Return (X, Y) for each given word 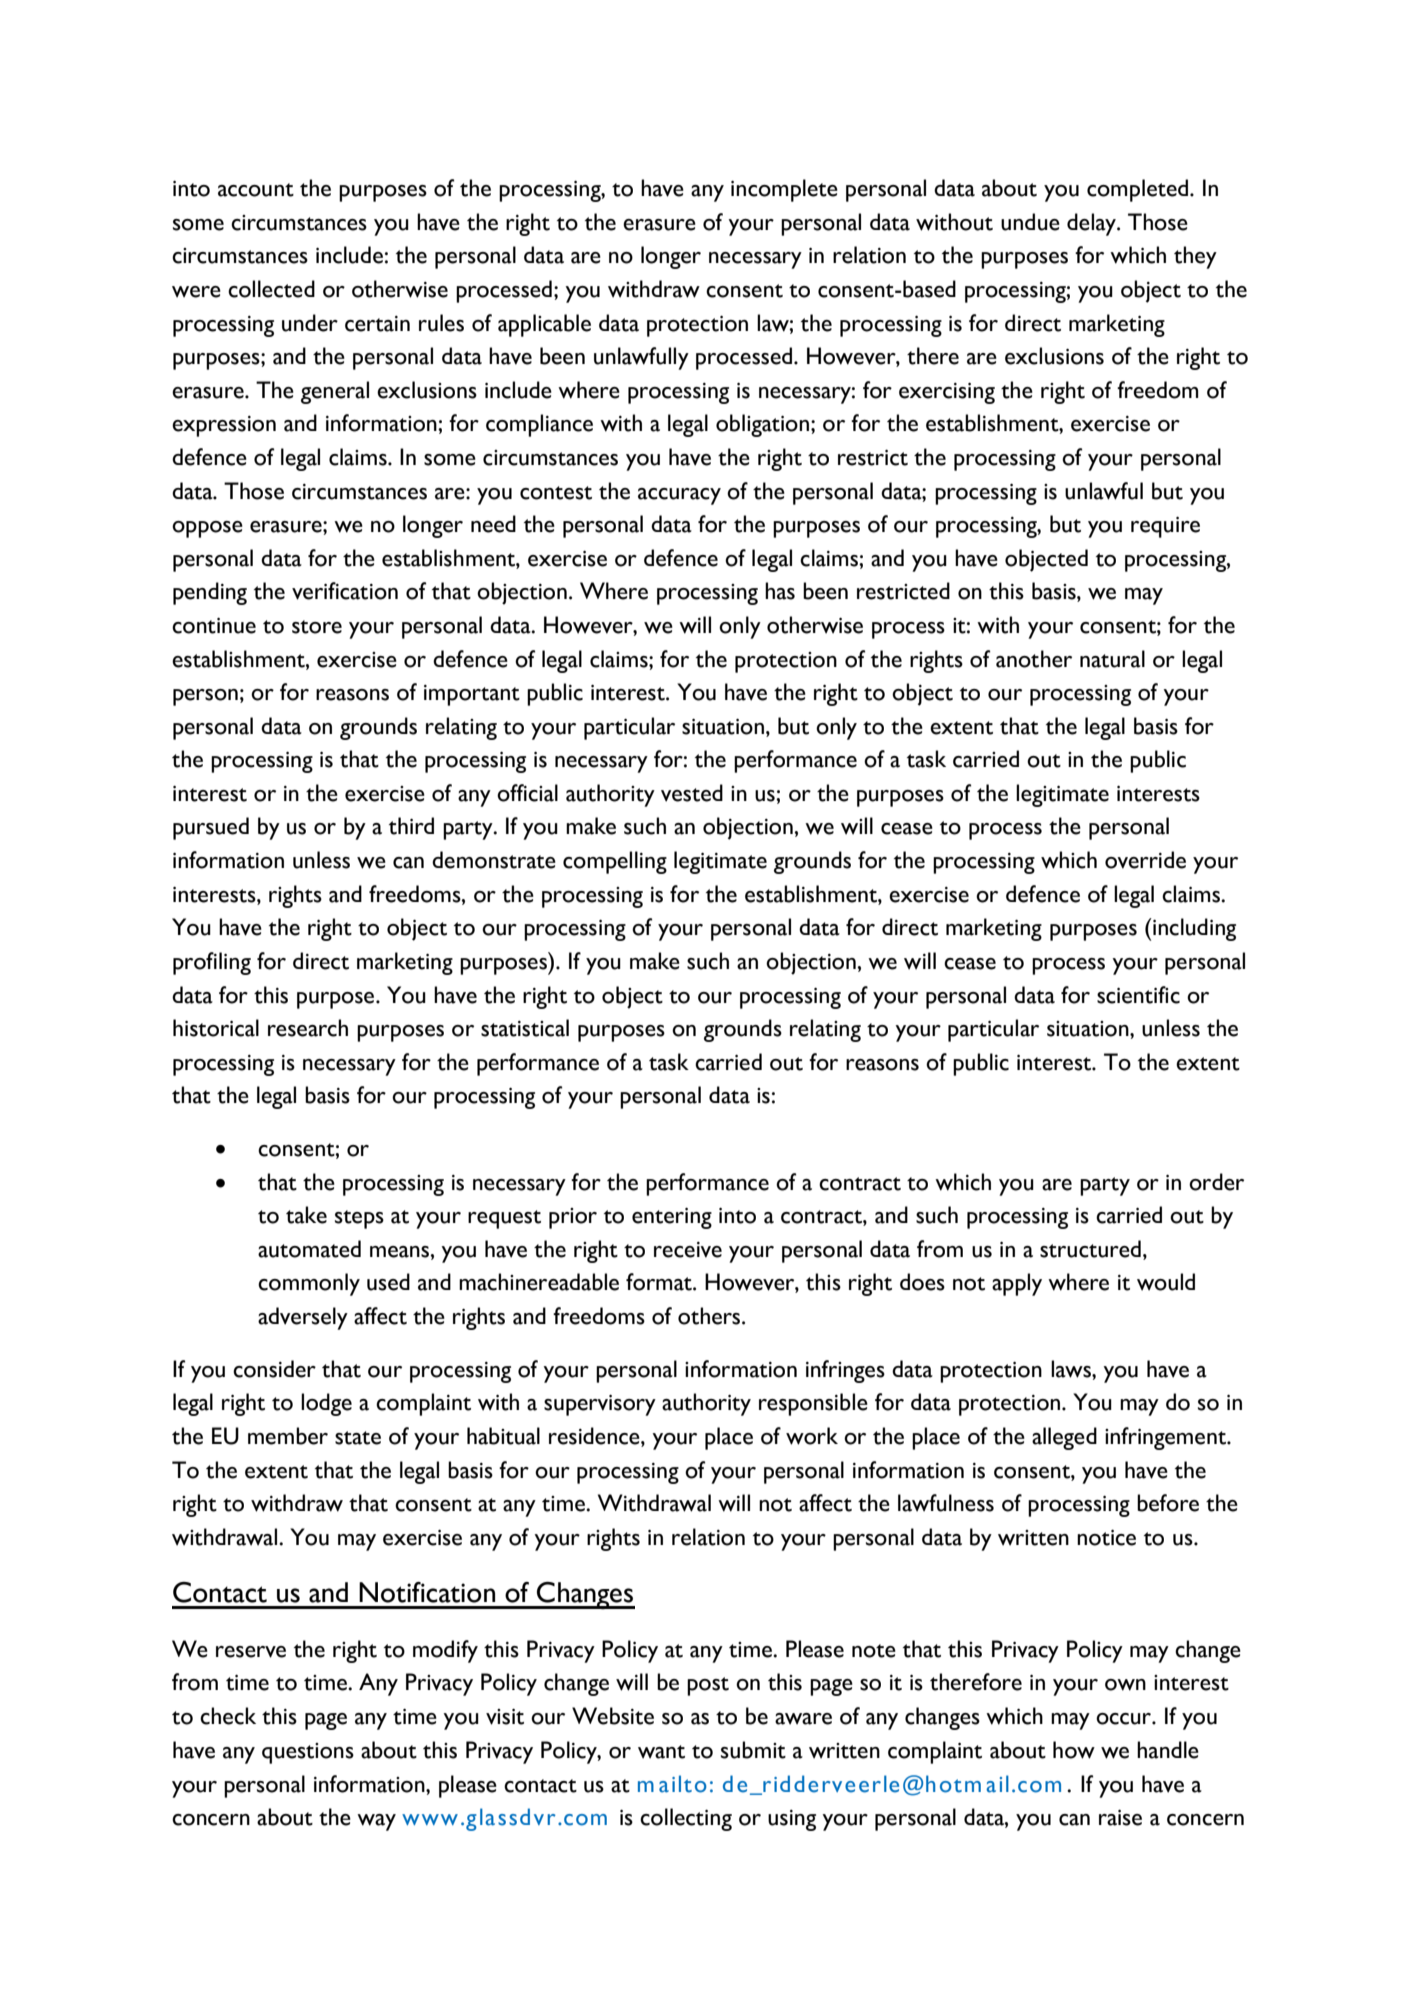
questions (308, 1753)
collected (271, 289)
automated (309, 1249)
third (411, 826)
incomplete (784, 190)
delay (1093, 224)
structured (1090, 1249)
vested (692, 793)
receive (688, 1250)
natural (1112, 659)
